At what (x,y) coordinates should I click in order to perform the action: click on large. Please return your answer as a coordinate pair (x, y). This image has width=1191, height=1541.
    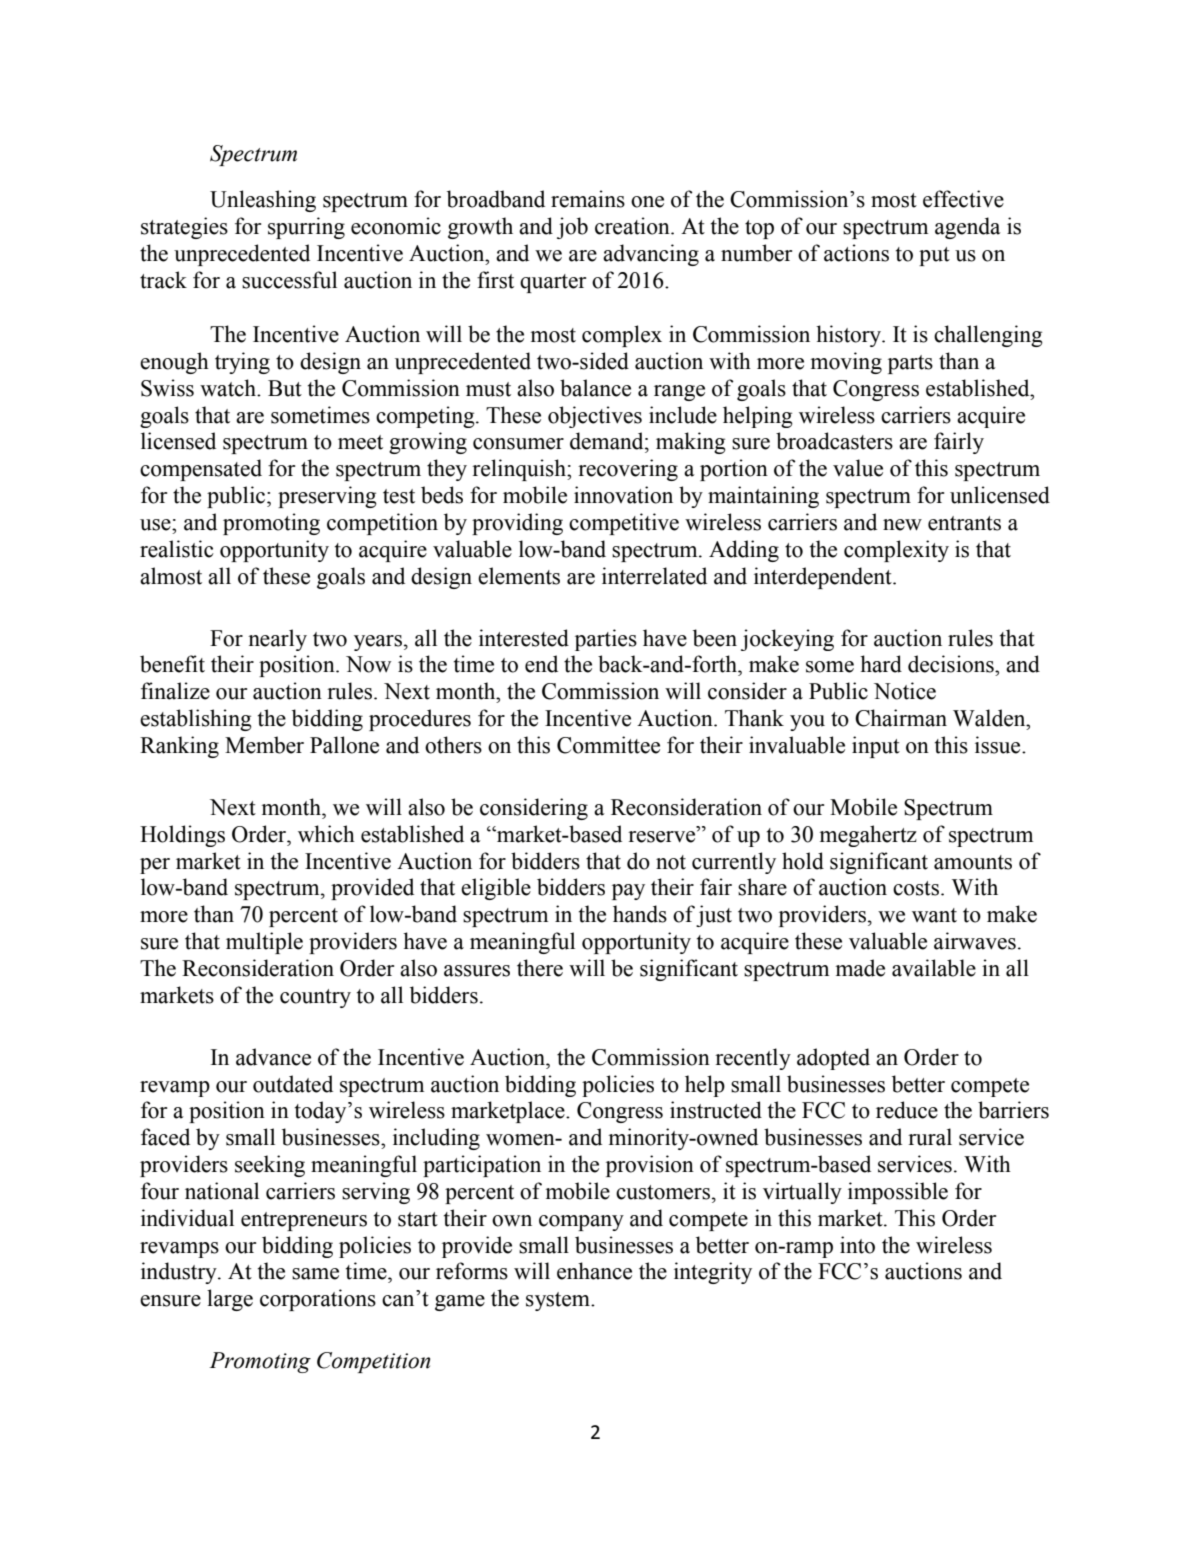
    Looking at the image, I should click on (230, 1300).
